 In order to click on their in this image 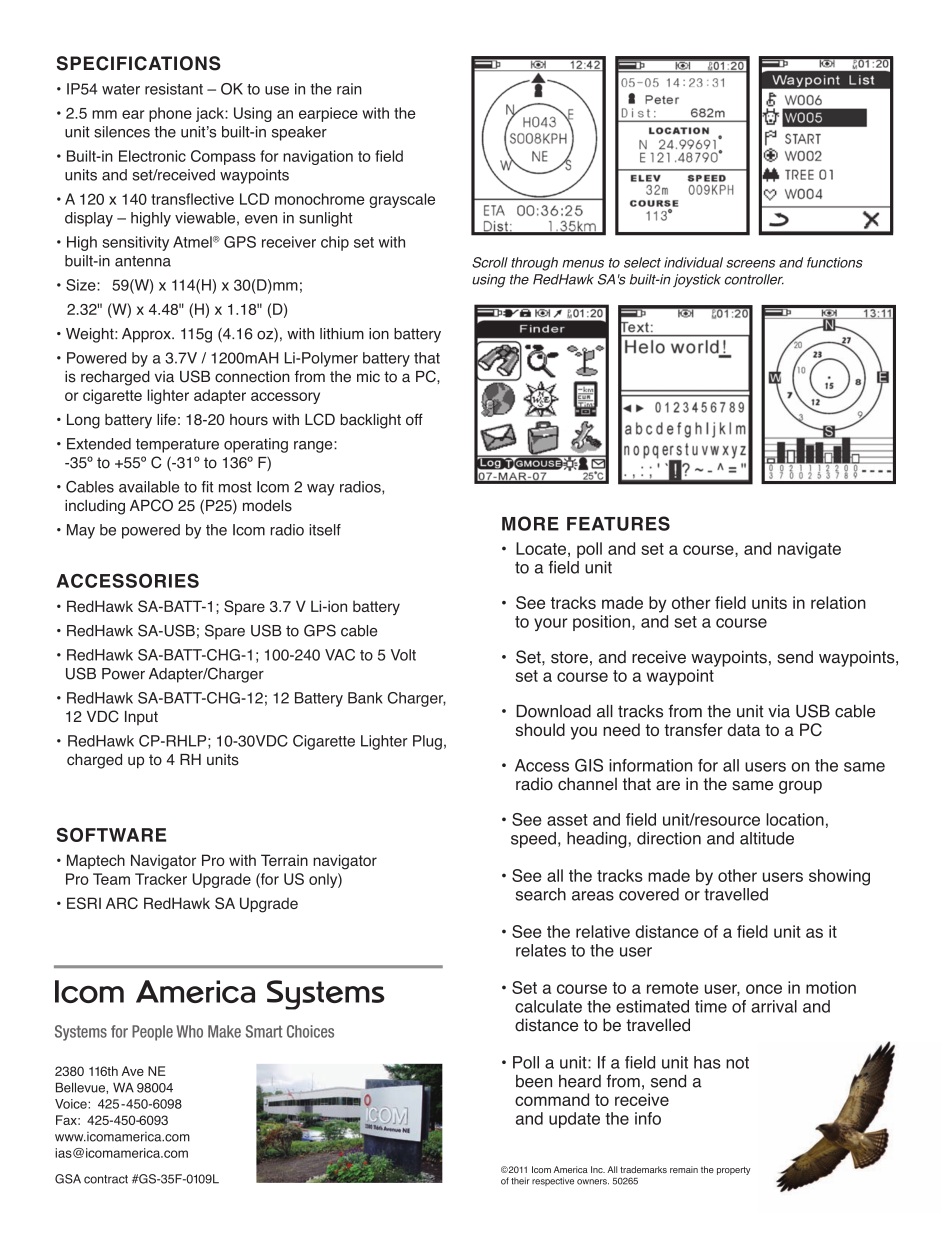, I will do `click(520, 1181)`.
